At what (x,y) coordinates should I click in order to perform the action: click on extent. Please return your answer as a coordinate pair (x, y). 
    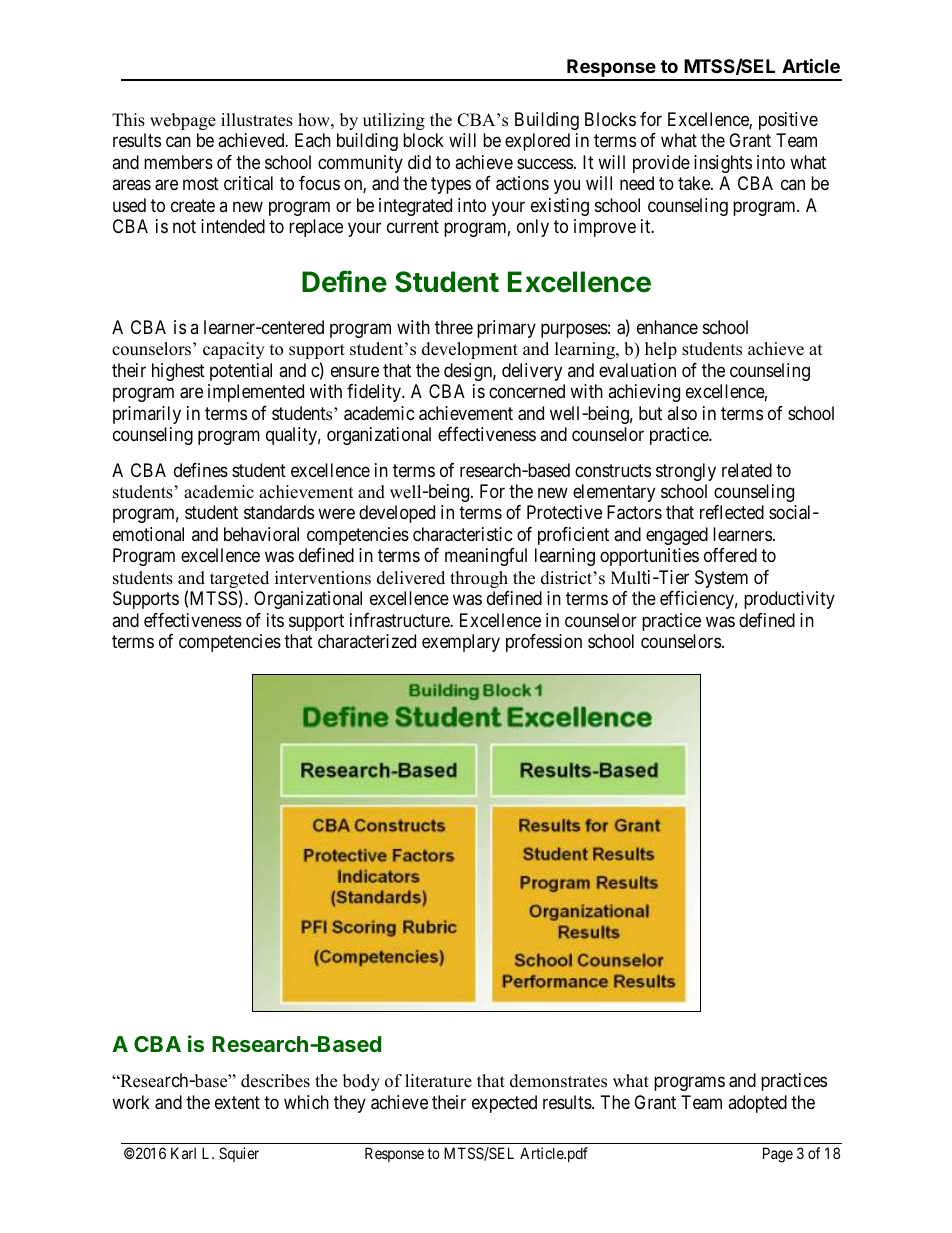
    Looking at the image, I should click on (237, 1102).
